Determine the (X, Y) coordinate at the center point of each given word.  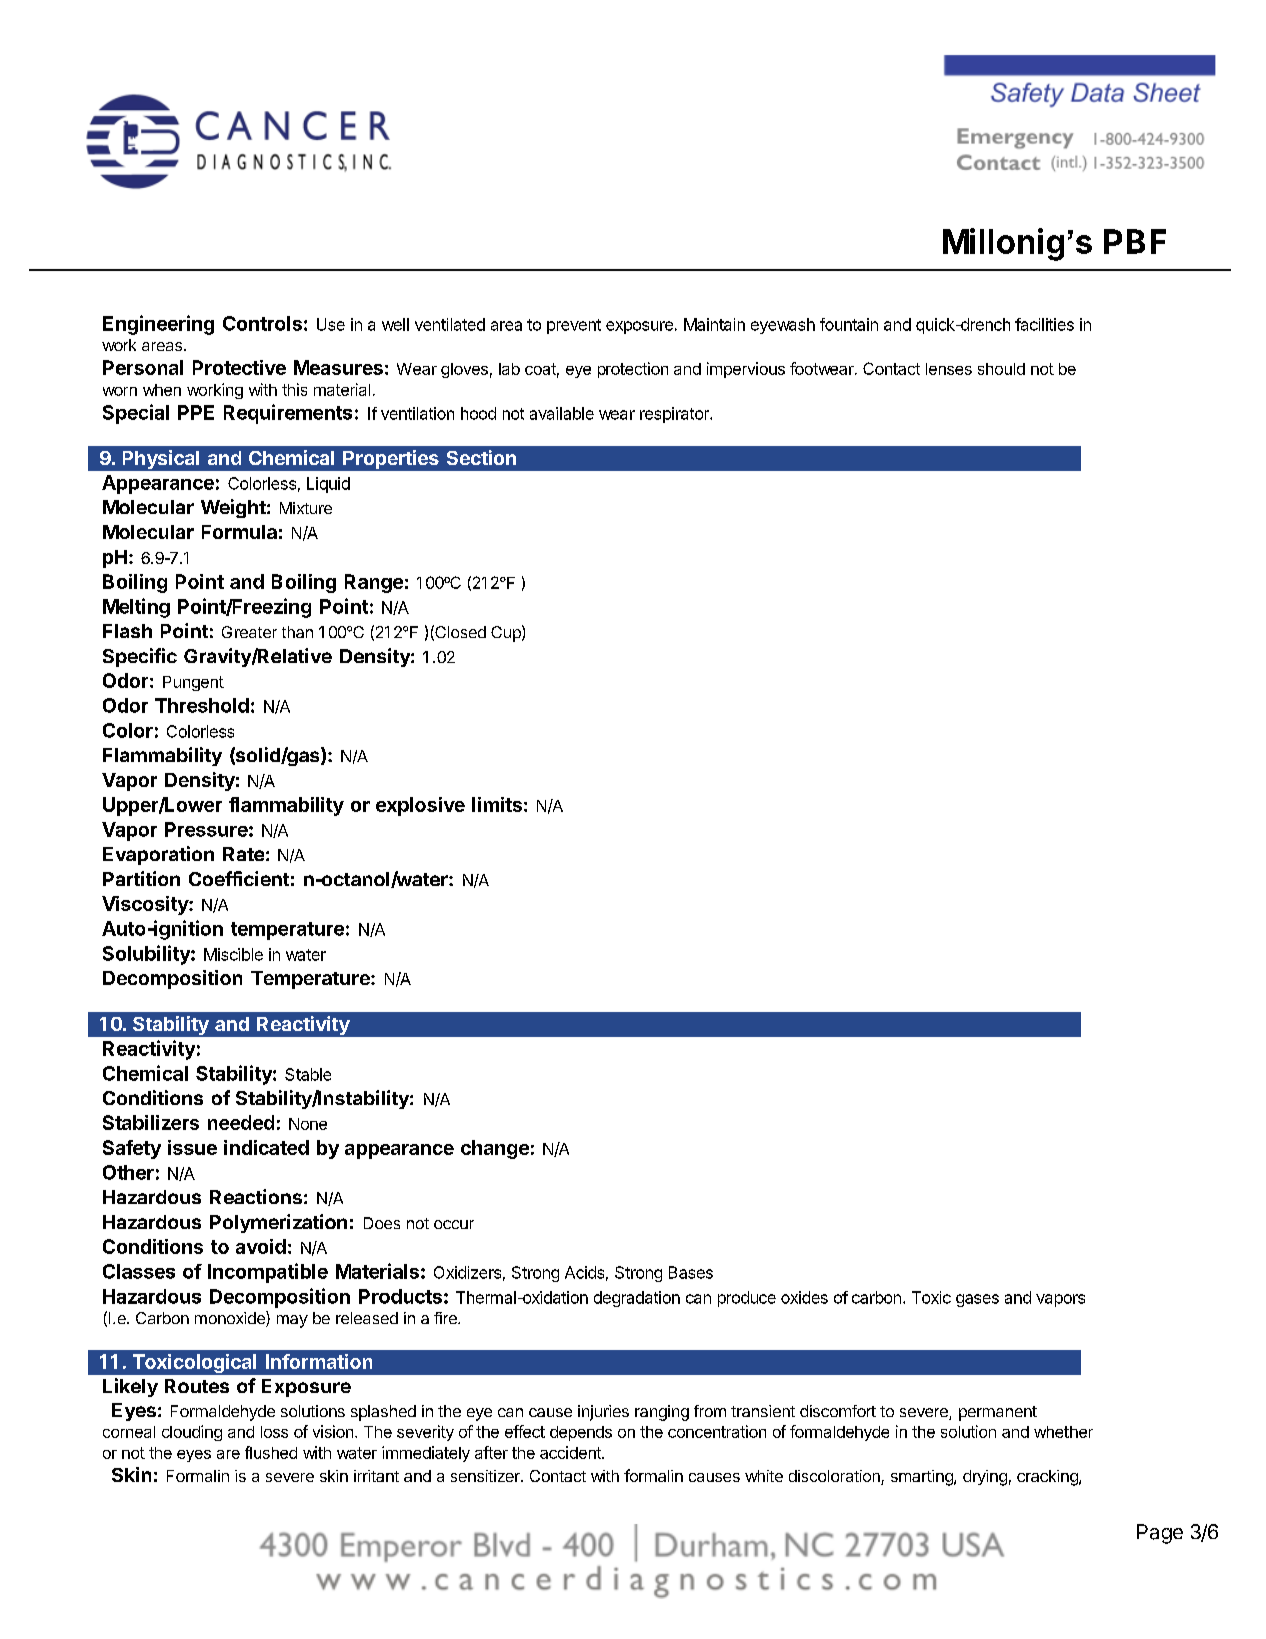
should (1001, 369)
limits (497, 804)
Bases (691, 1272)
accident (571, 1452)
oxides (804, 1297)
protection (633, 370)
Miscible (233, 954)
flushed (271, 1452)
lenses (949, 369)
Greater (249, 632)
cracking (1048, 1478)
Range (374, 583)
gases (977, 1300)
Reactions (256, 1196)
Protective (239, 367)
